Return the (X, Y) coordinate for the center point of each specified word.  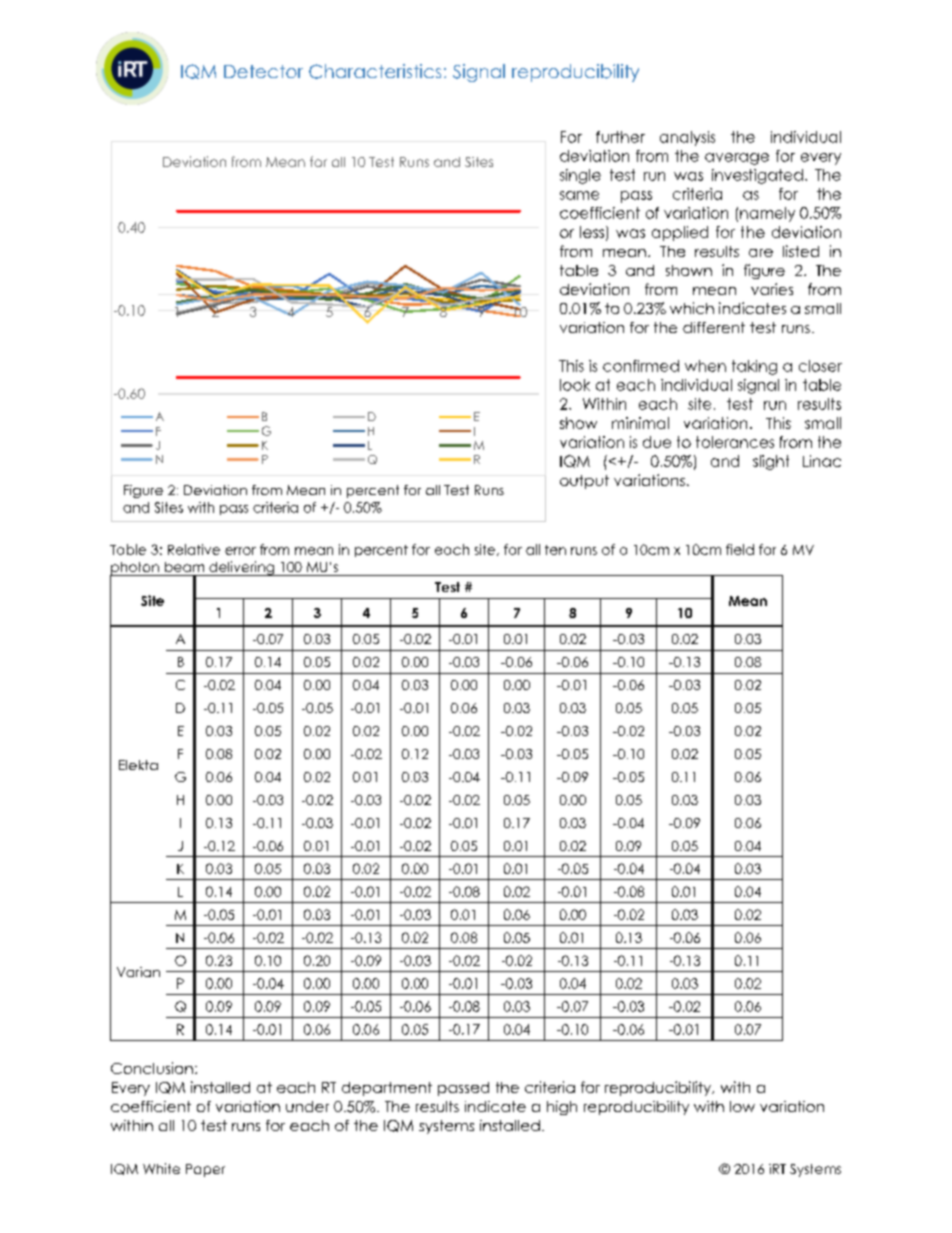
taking (754, 367)
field (740, 549)
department (387, 1089)
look (575, 385)
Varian (138, 972)
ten (555, 550)
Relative (194, 549)
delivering (242, 568)
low (742, 1106)
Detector (263, 71)
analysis (687, 138)
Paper (205, 1170)
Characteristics (375, 71)
